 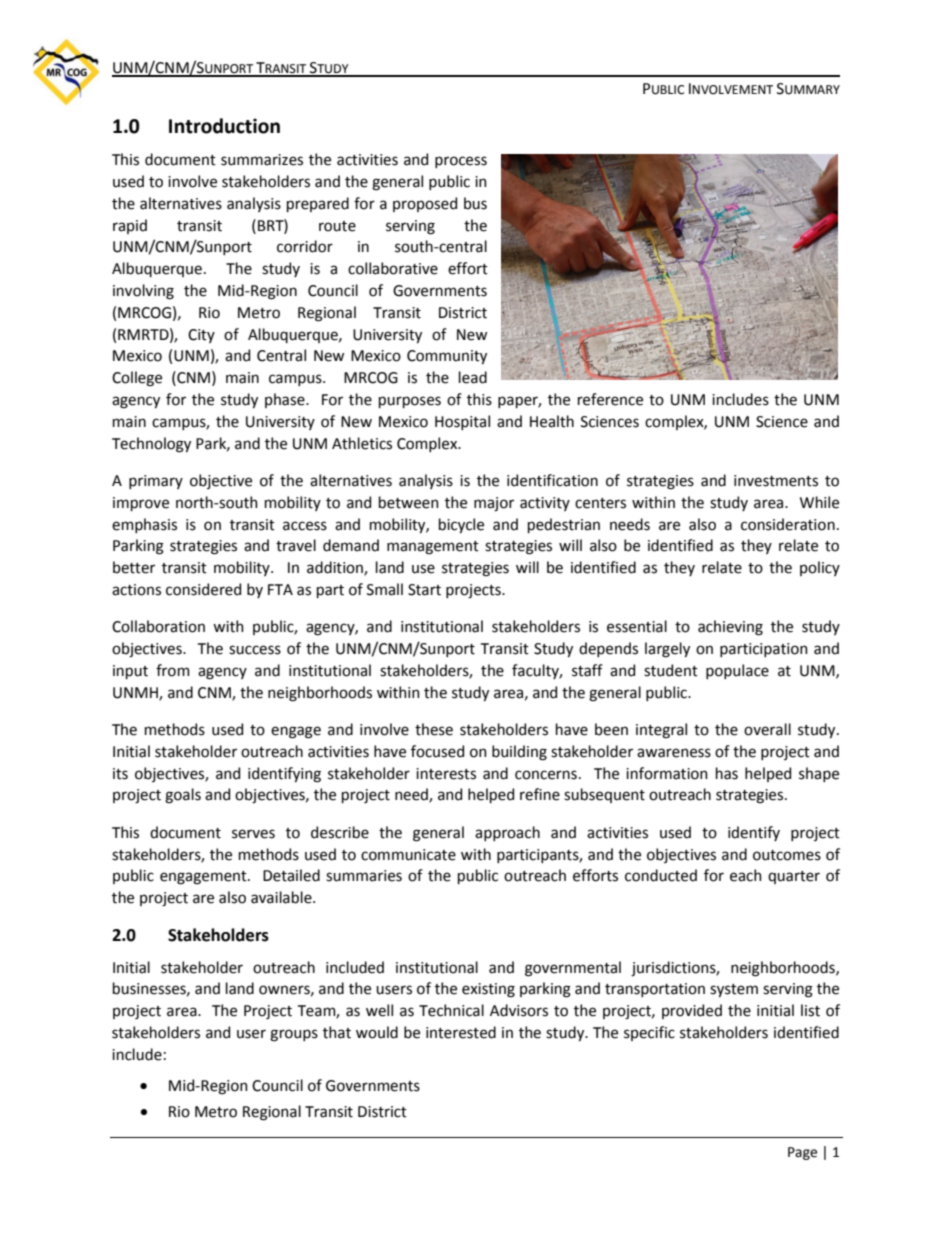 What do you see at coordinates (224, 126) in the image?
I see `Introduction` at bounding box center [224, 126].
